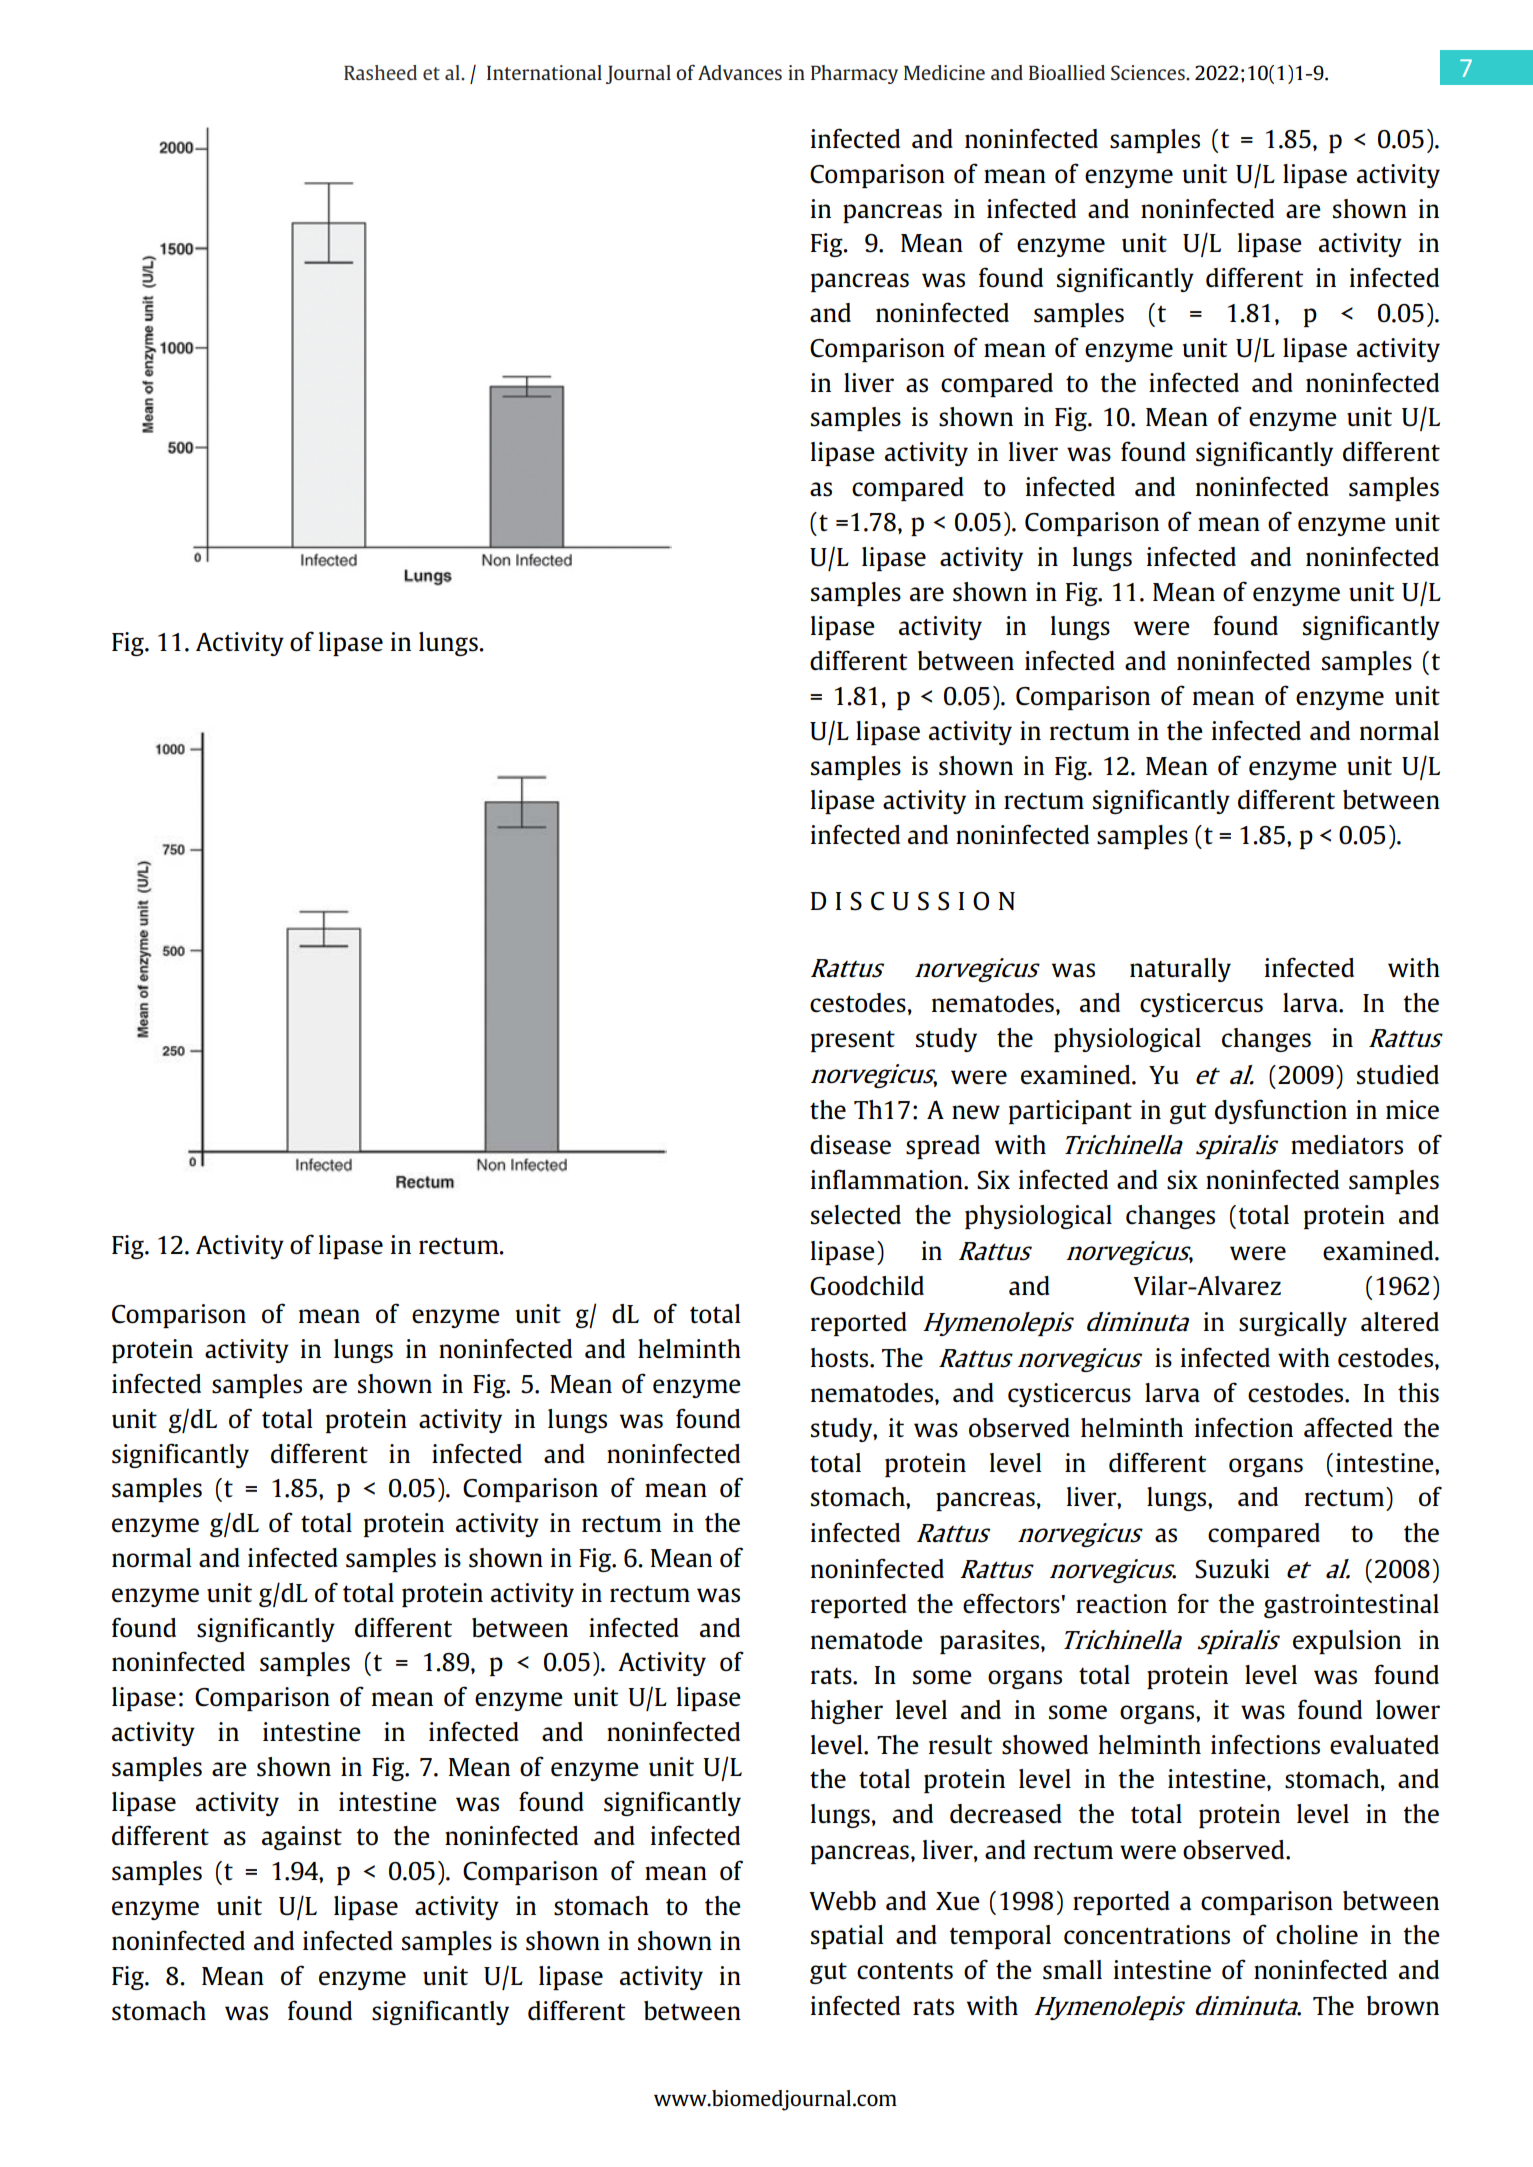 The image size is (1533, 2167). I want to click on dysfunction, so click(1281, 1111).
